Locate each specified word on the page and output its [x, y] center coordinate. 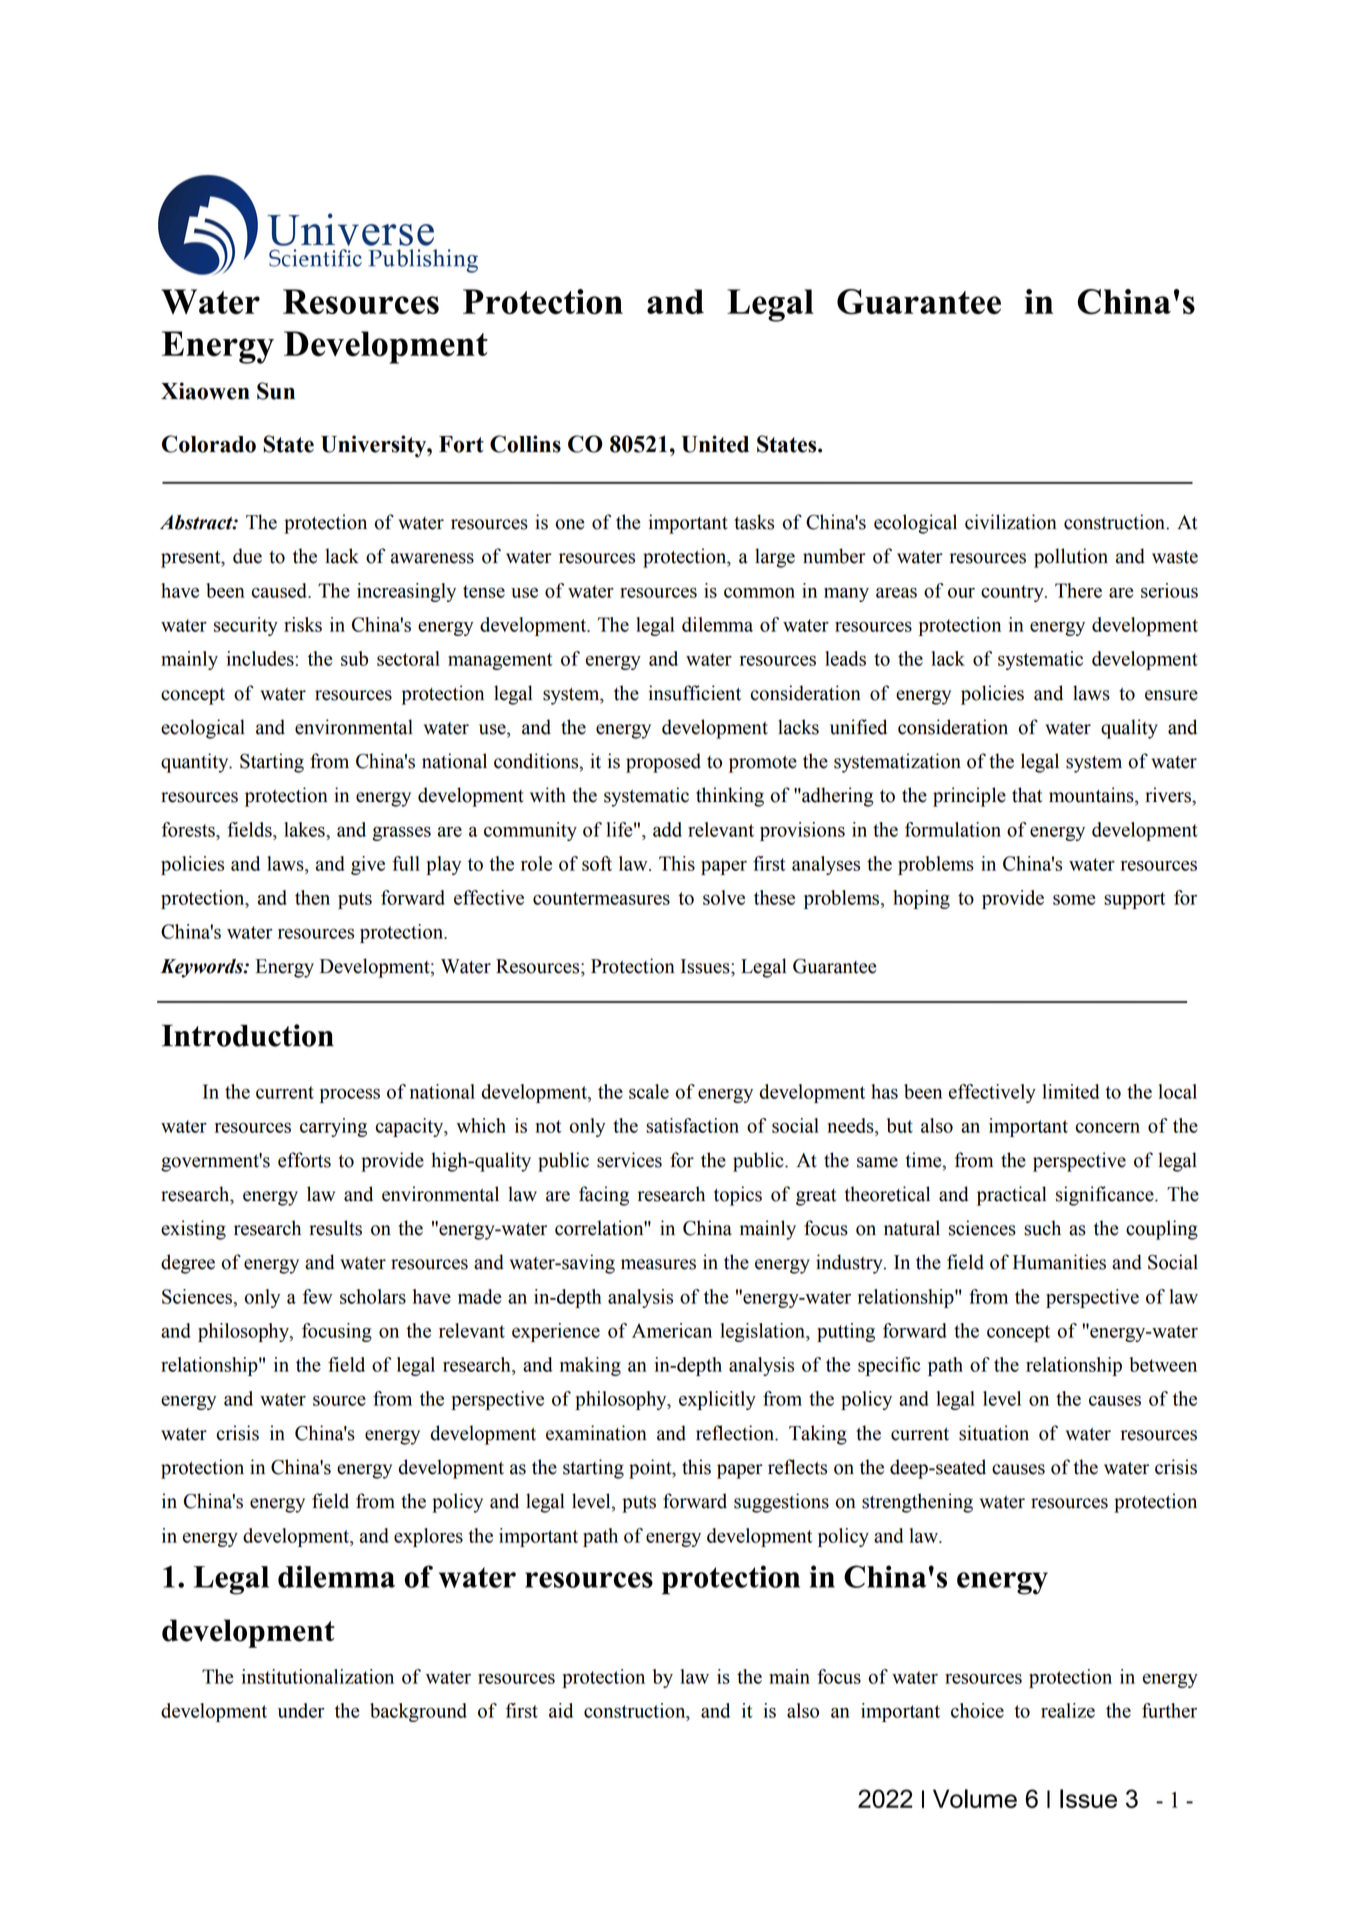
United [715, 444]
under [301, 1710]
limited [1071, 1091]
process [350, 1095]
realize [1068, 1710]
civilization [1011, 522]
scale [649, 1091]
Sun [276, 391]
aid [561, 1710]
